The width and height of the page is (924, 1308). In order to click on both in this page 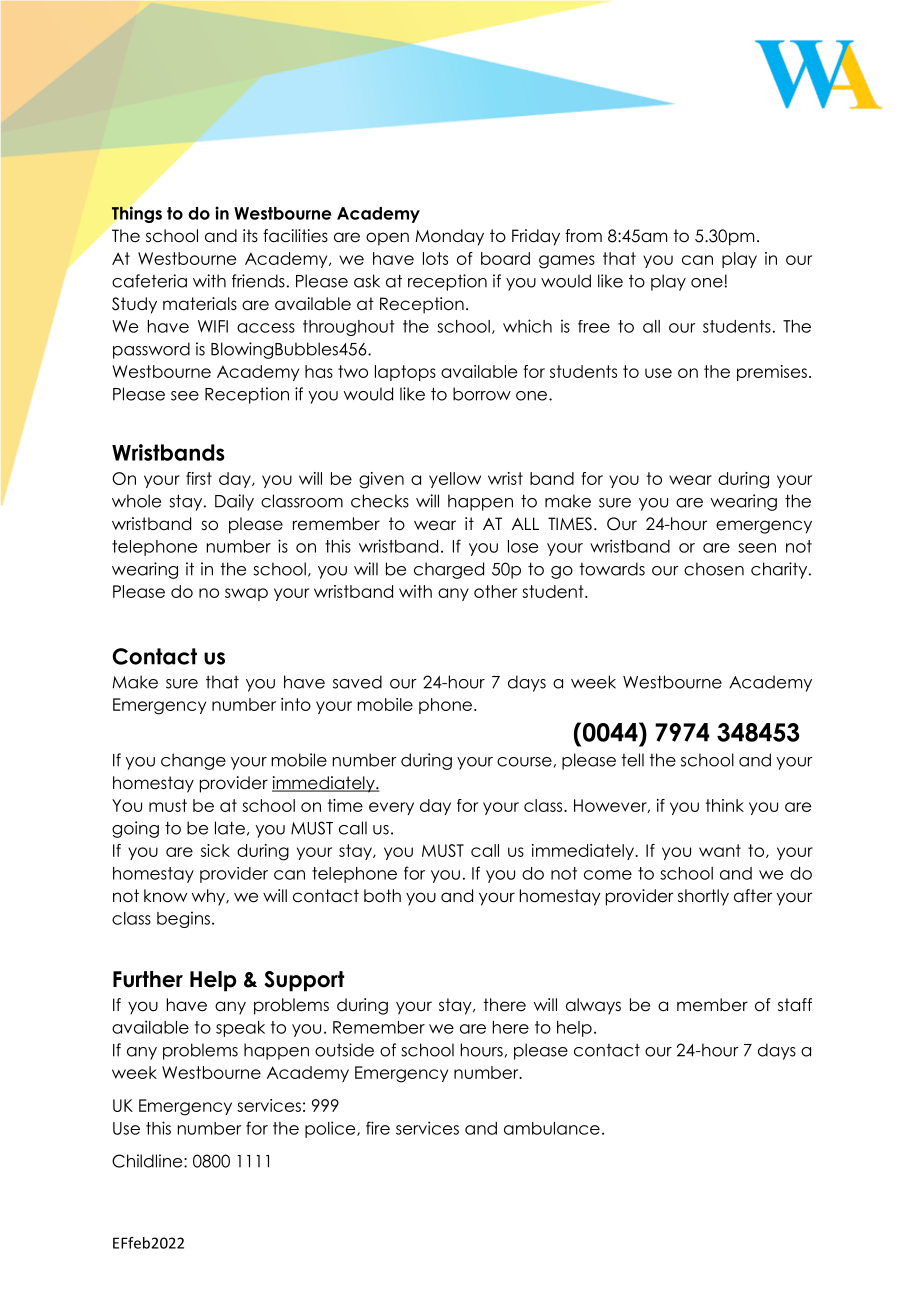, I will do `click(382, 896)`.
